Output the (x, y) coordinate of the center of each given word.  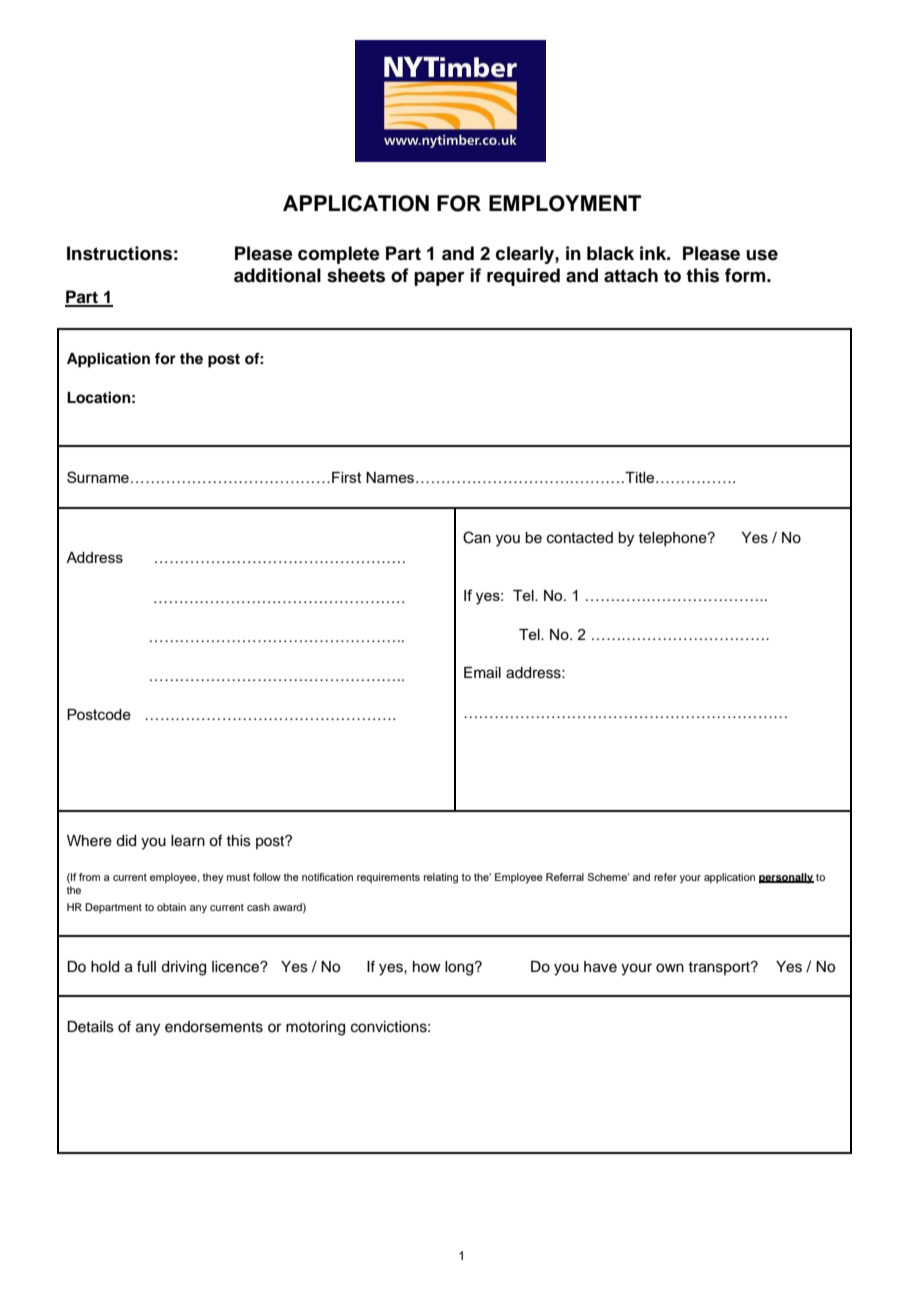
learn (188, 841)
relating (441, 878)
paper (439, 279)
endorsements (214, 1027)
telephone (673, 539)
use (762, 255)
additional (277, 275)
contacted (580, 538)
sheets (356, 275)
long (460, 968)
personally (786, 878)
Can (477, 537)
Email (482, 673)
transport (720, 968)
